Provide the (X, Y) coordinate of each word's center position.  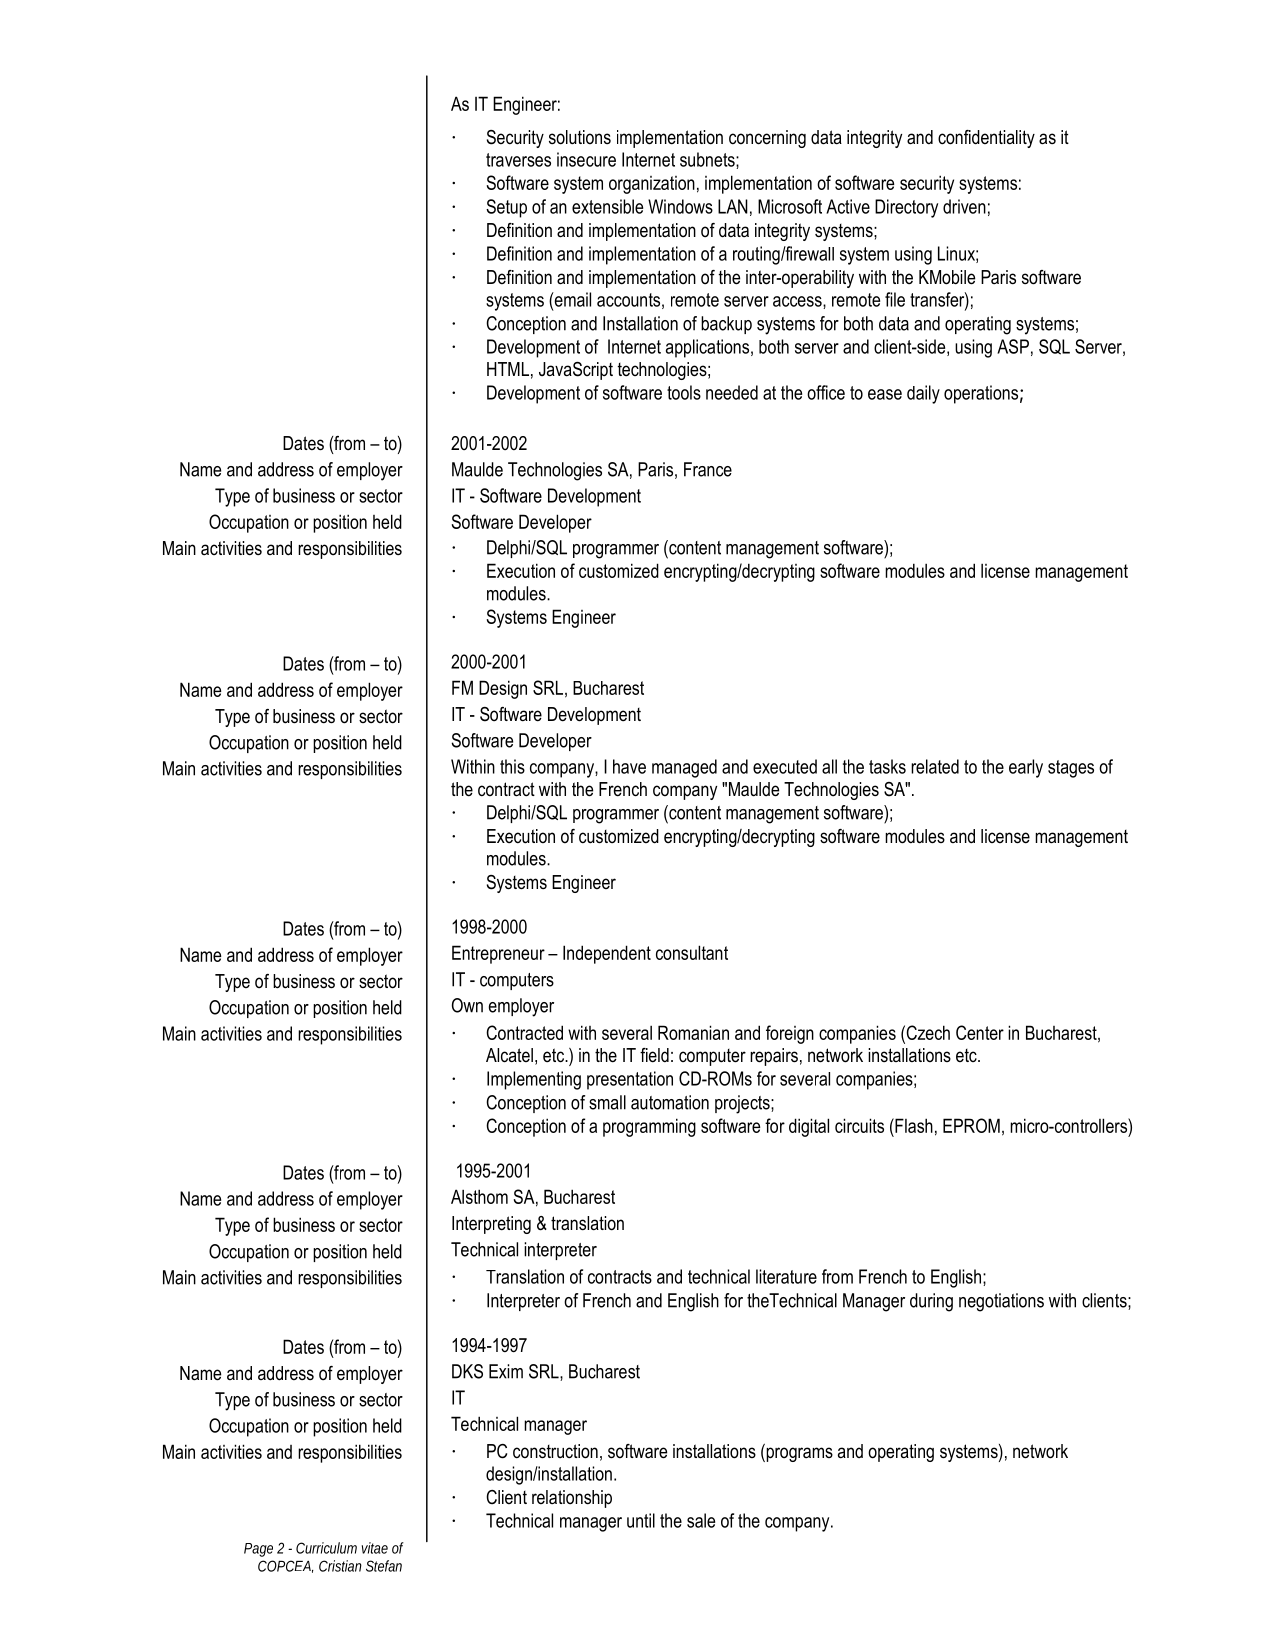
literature (786, 1276)
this (512, 766)
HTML (508, 369)
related (935, 766)
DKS (467, 1371)
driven (964, 206)
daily (923, 394)
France (708, 469)
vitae (375, 1548)
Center (980, 1032)
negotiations (1001, 1302)
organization (652, 185)
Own (467, 1005)
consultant (692, 952)
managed (684, 768)
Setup (506, 208)
